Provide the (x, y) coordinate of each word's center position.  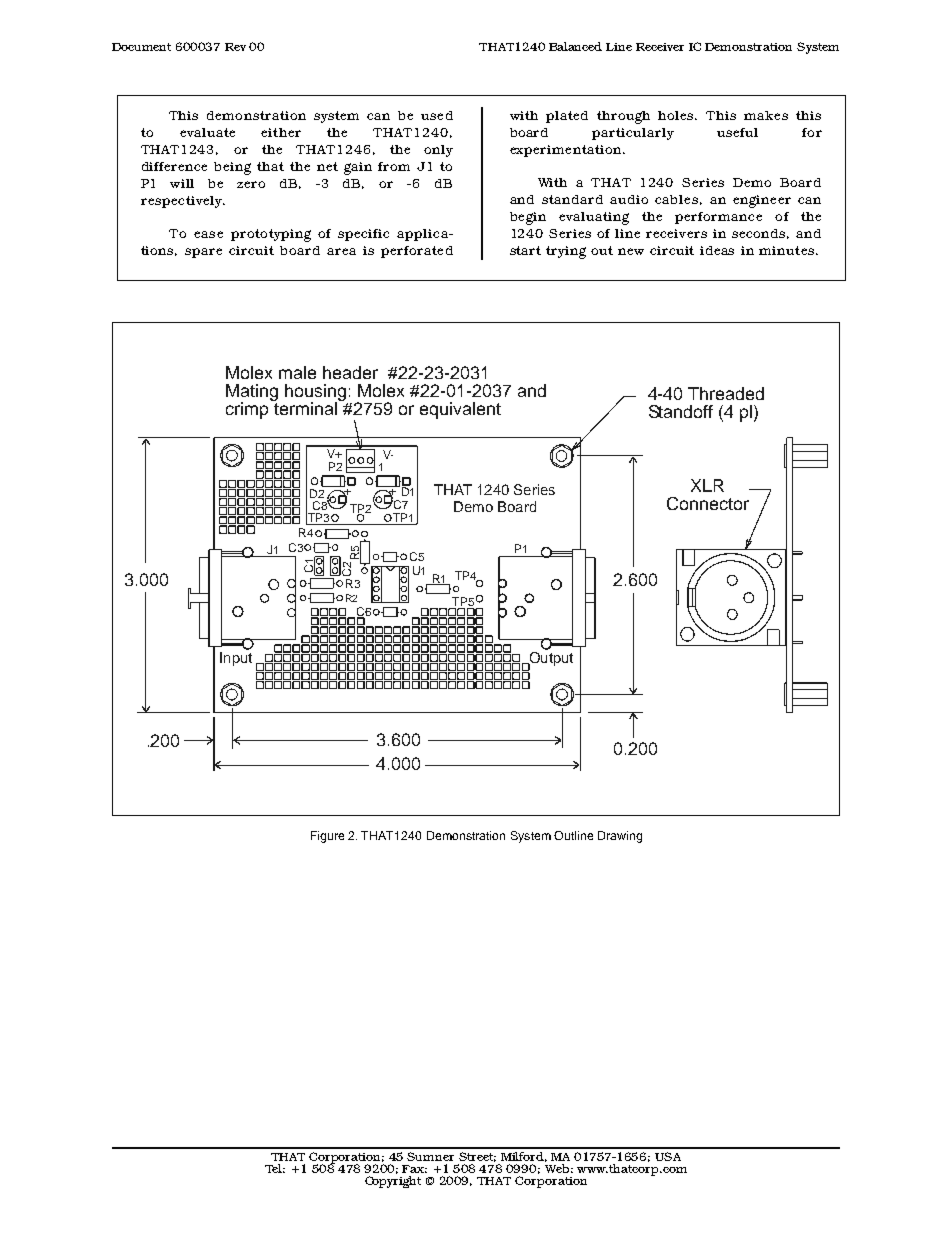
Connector (708, 503)
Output (550, 658)
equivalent (460, 410)
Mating (252, 394)
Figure (327, 837)
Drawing (620, 837)
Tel (275, 1168)
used (437, 115)
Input (236, 659)
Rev (235, 47)
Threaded (726, 393)
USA (668, 1156)
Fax (414, 1169)
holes (677, 115)
